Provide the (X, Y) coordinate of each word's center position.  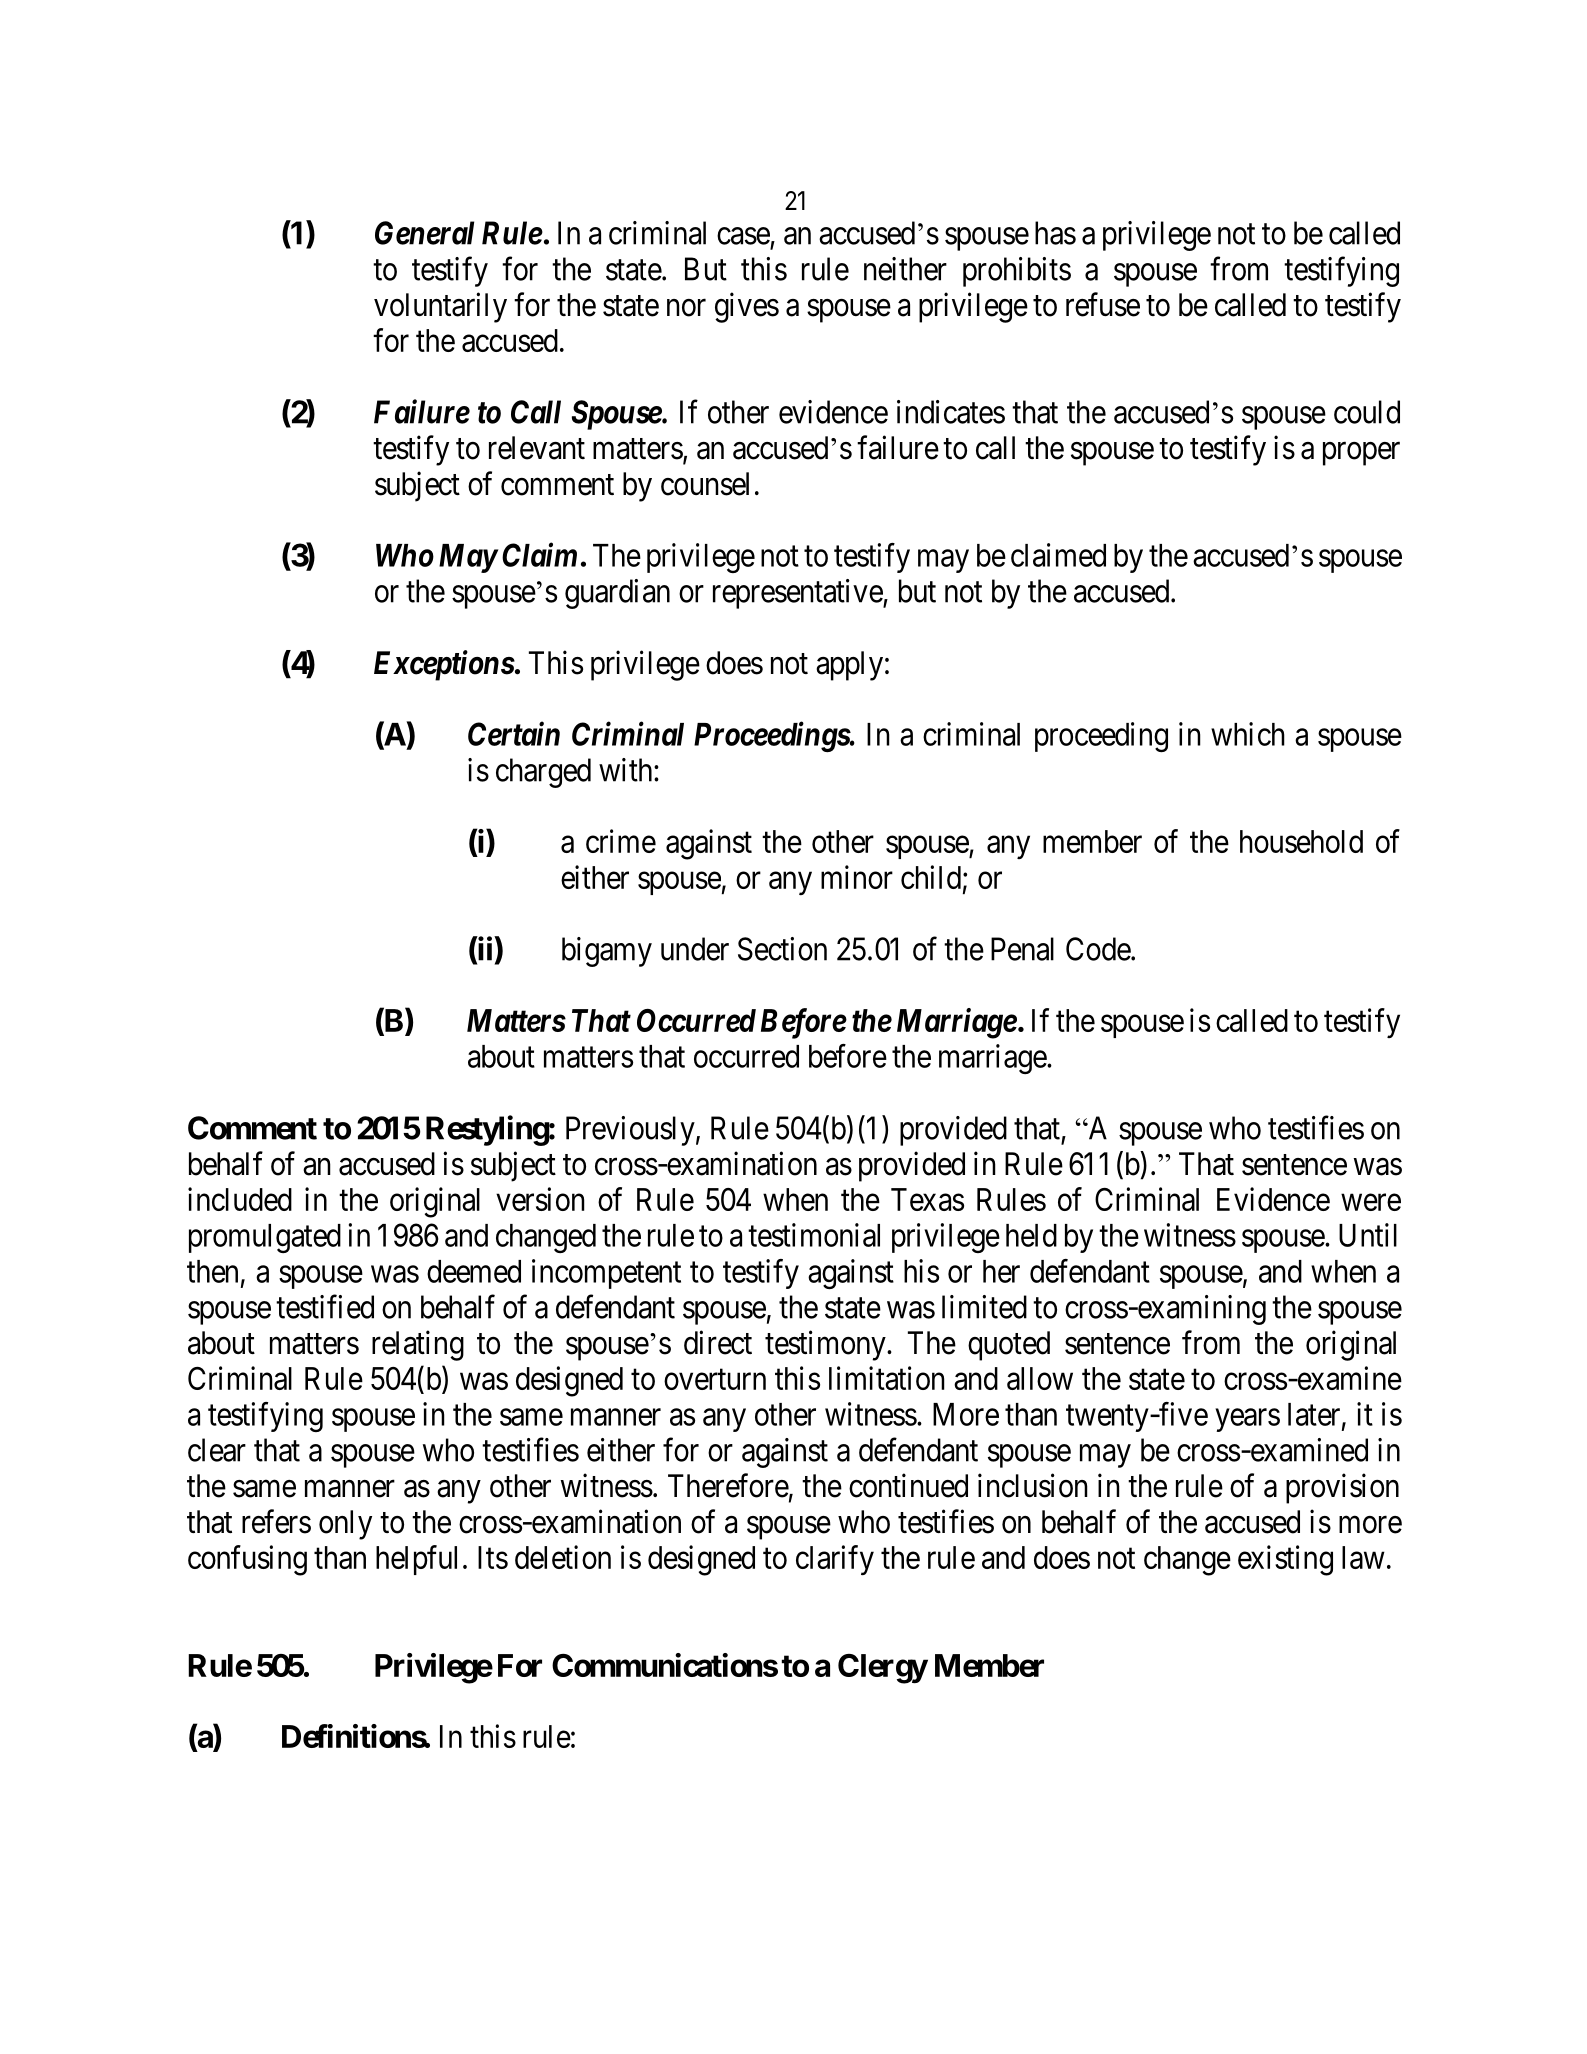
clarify (835, 1560)
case (743, 236)
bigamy (607, 952)
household (1301, 841)
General (424, 233)
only (345, 1525)
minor (857, 877)
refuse (1103, 304)
